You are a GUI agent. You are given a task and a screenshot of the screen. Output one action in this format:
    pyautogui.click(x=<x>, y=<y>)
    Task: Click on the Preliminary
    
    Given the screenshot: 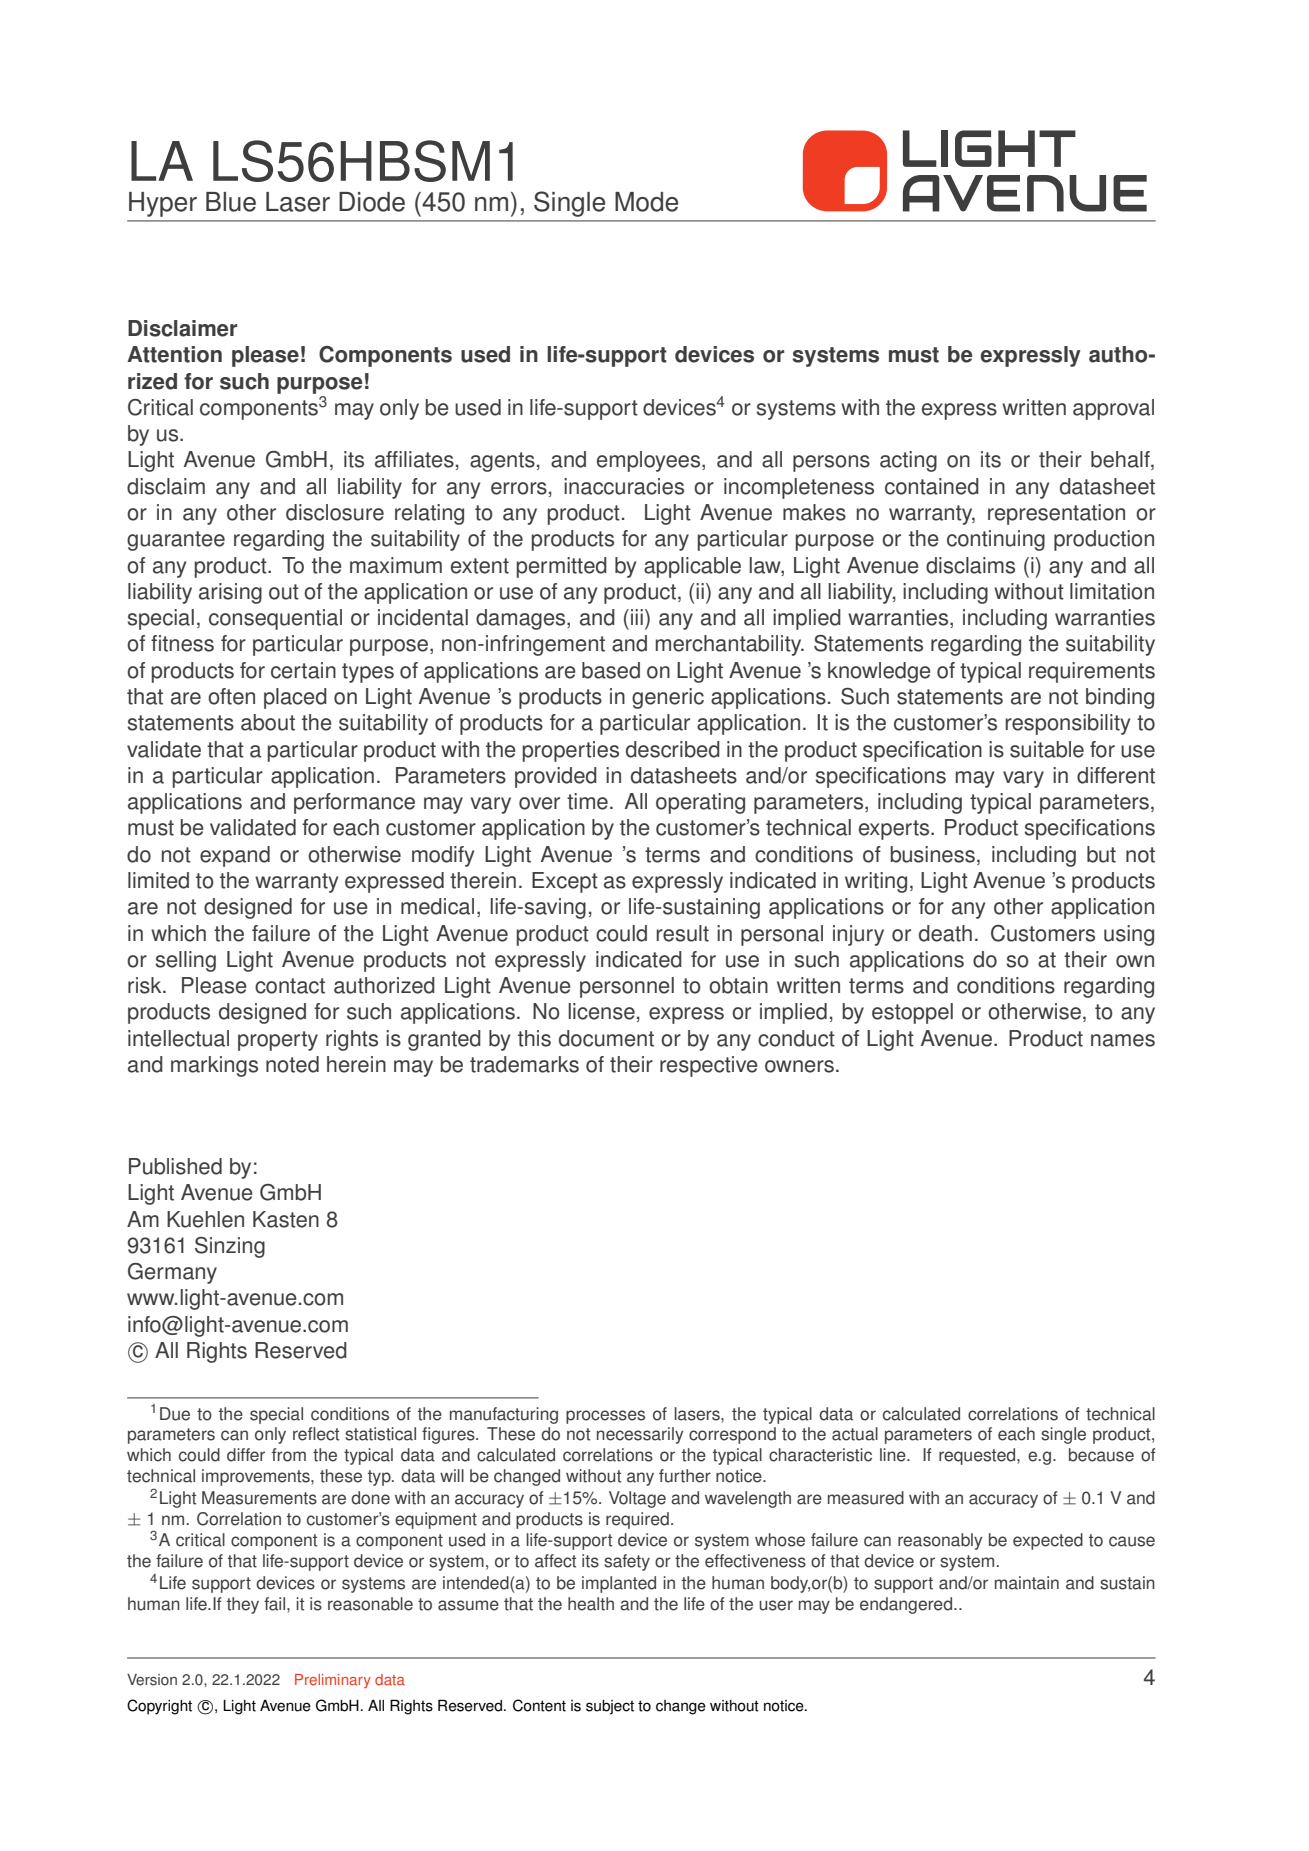 What is the action you would take?
    pyautogui.click(x=333, y=1681)
